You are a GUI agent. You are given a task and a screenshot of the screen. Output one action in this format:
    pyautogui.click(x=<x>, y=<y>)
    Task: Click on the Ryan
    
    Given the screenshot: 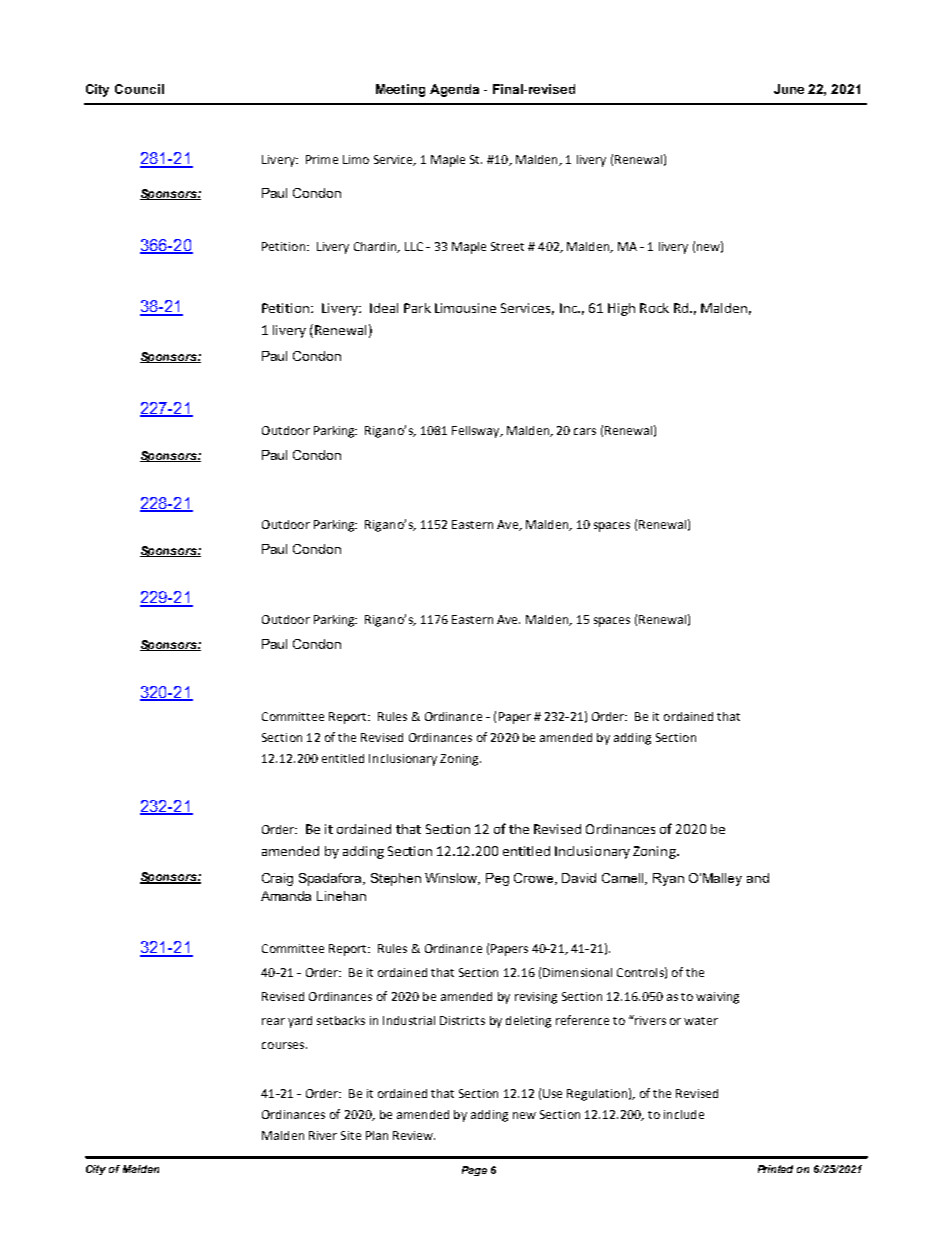 What is the action you would take?
    pyautogui.click(x=668, y=879)
